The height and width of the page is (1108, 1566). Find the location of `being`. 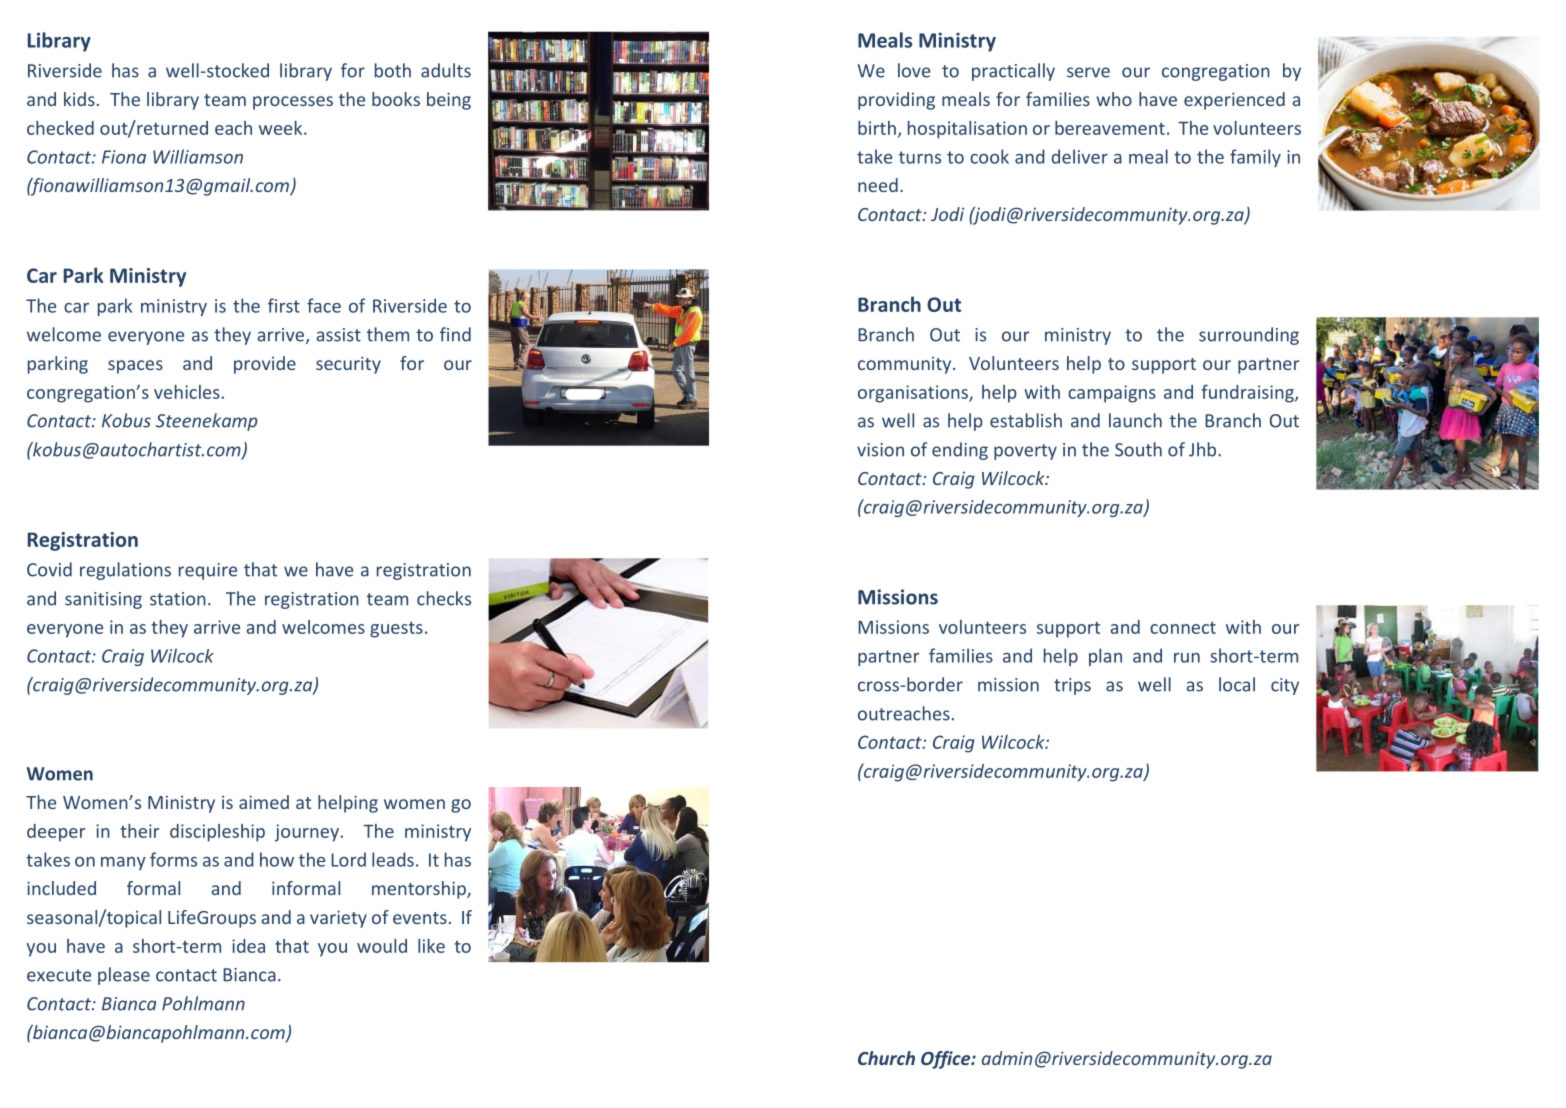

being is located at coordinates (449, 101).
